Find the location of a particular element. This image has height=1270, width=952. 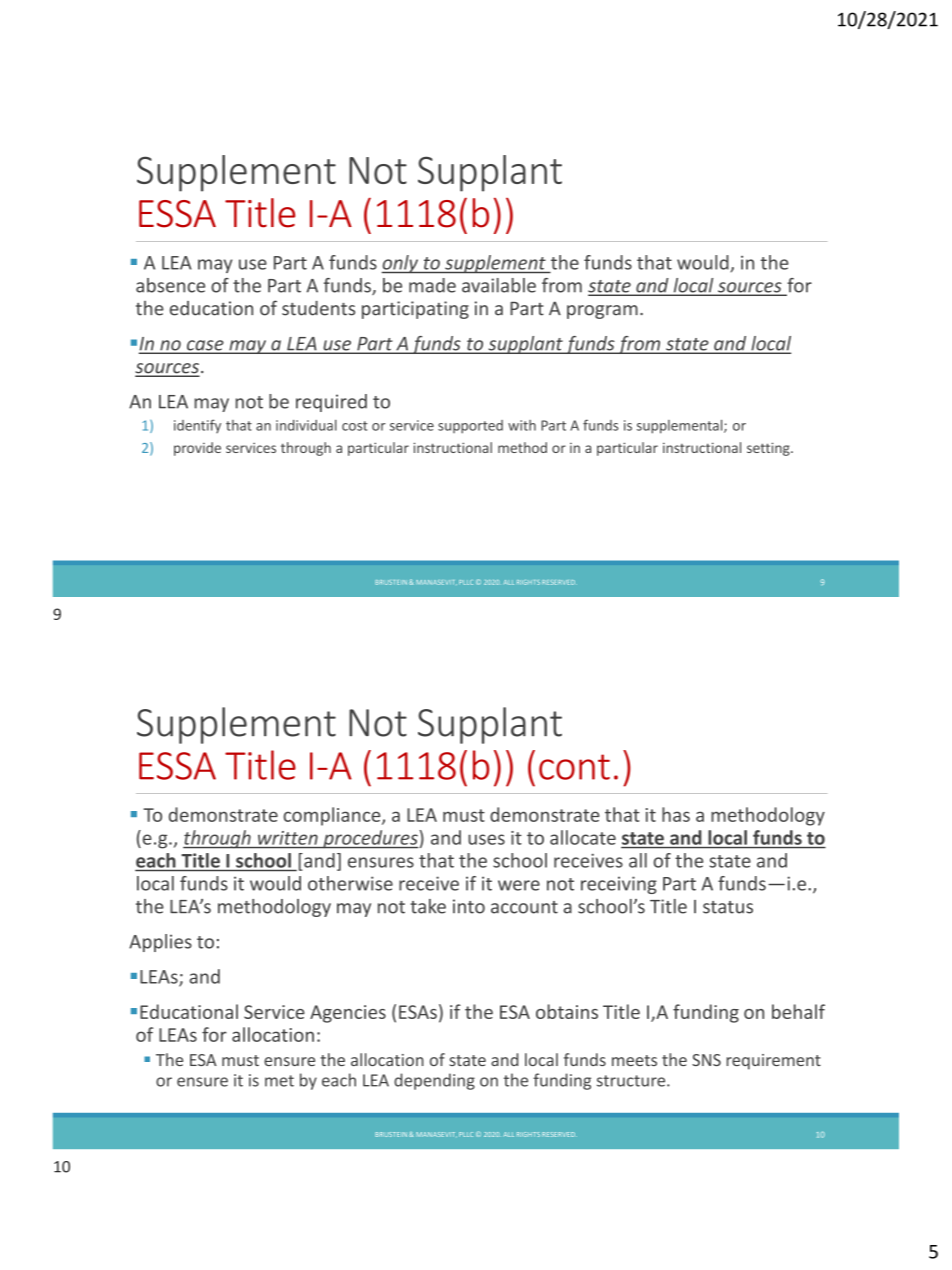

has is located at coordinates (676, 814).
